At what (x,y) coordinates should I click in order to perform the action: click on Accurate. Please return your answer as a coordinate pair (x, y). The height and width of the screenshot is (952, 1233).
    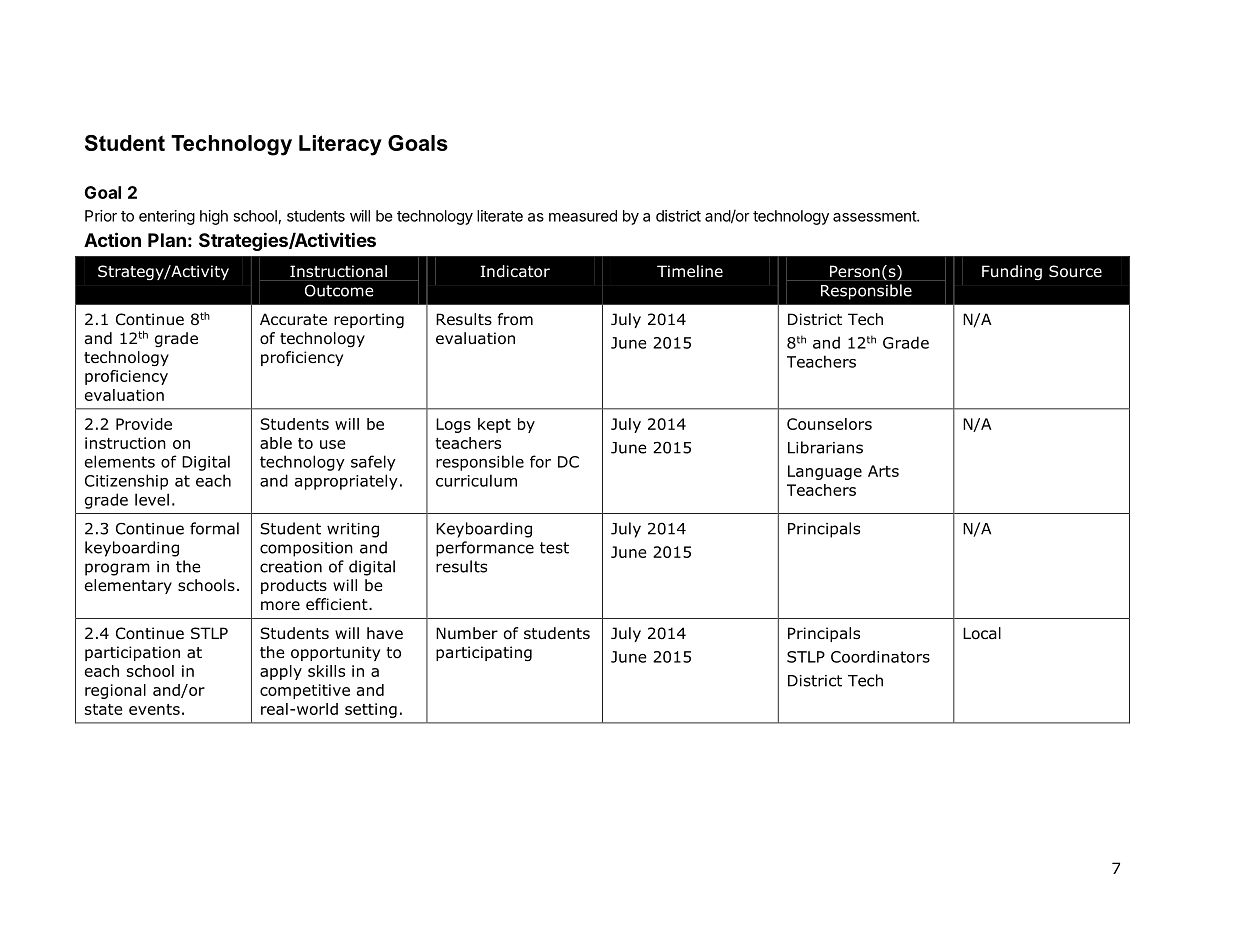
    Looking at the image, I should click on (293, 319).
